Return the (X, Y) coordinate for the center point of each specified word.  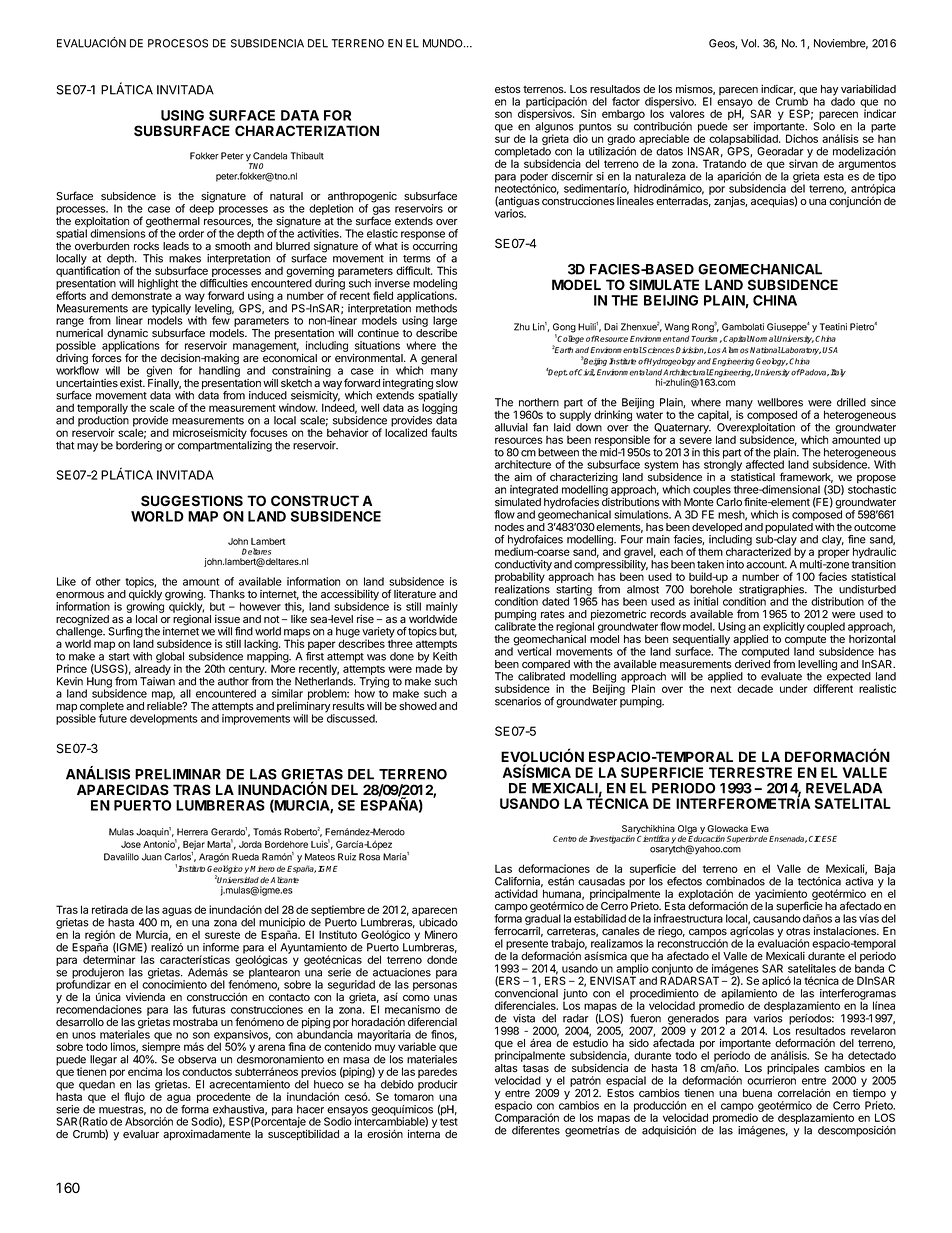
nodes (509, 527)
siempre (160, 1049)
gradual (543, 920)
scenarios (518, 701)
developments (164, 719)
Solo (824, 126)
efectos (684, 881)
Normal (763, 338)
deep (201, 208)
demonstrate (141, 295)
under (794, 688)
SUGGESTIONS (192, 501)
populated (789, 529)
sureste (222, 935)
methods (436, 308)
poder (534, 178)
